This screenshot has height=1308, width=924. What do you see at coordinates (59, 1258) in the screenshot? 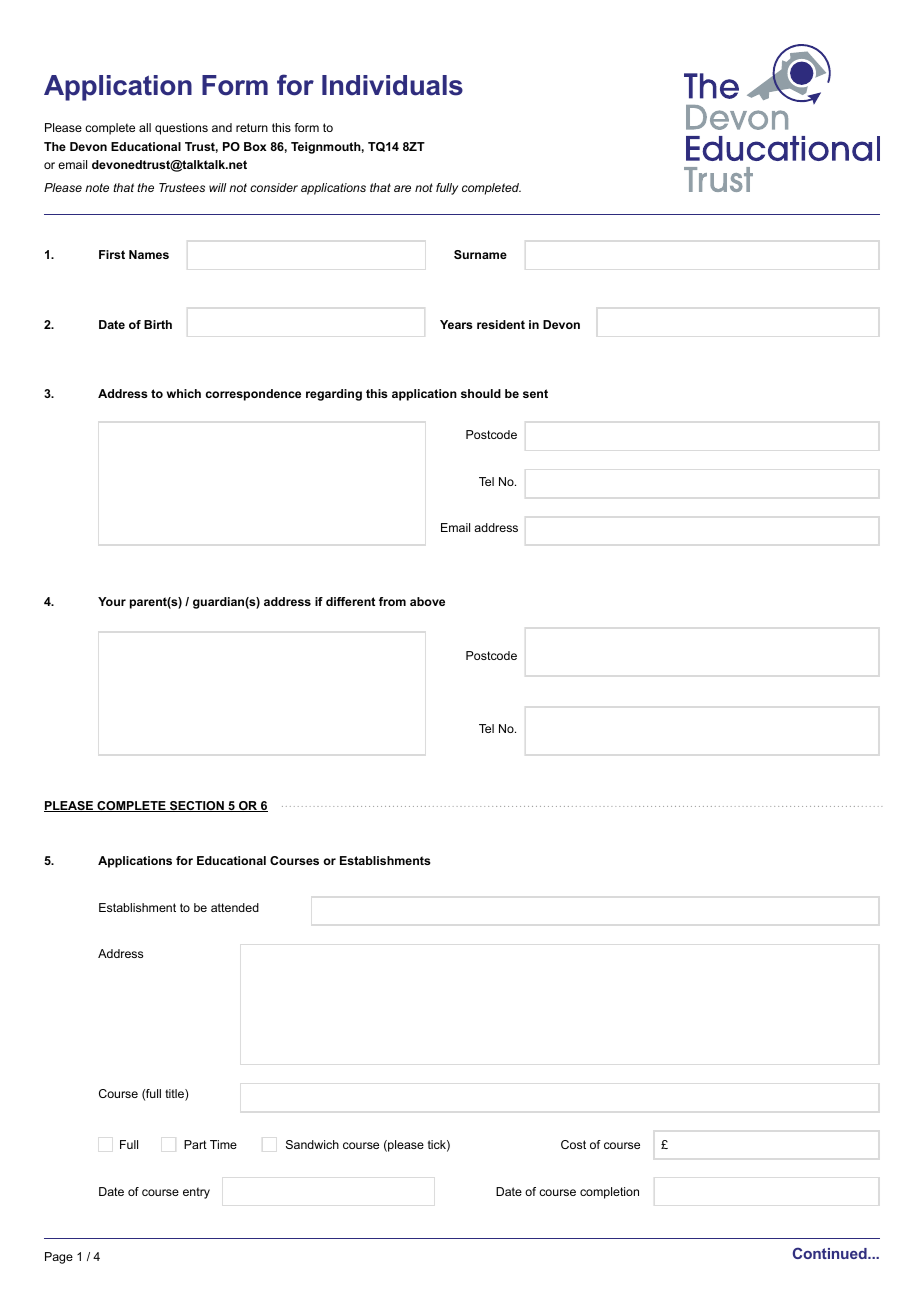
I see `Page` at bounding box center [59, 1258].
